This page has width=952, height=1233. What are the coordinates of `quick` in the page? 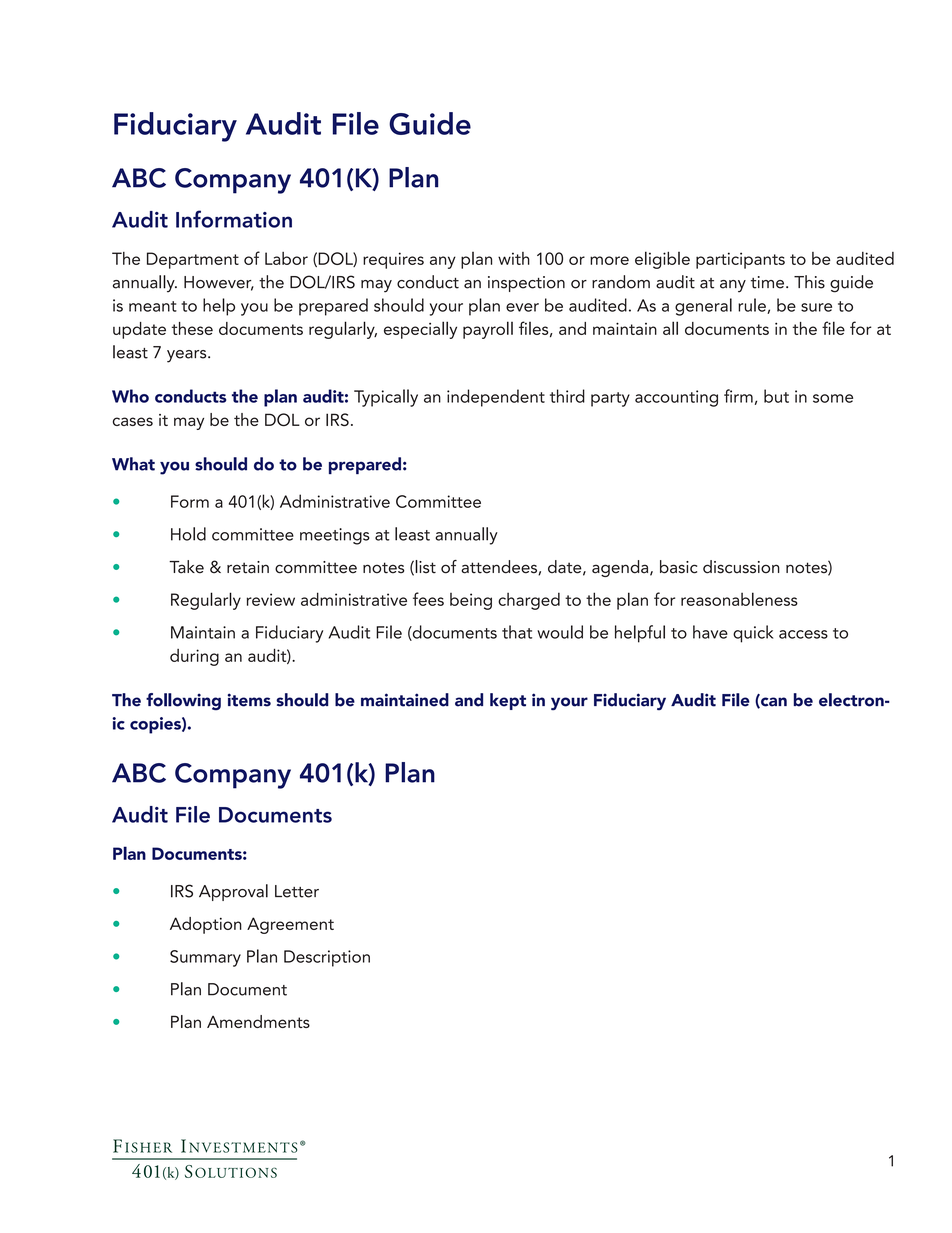 It's located at (753, 634).
